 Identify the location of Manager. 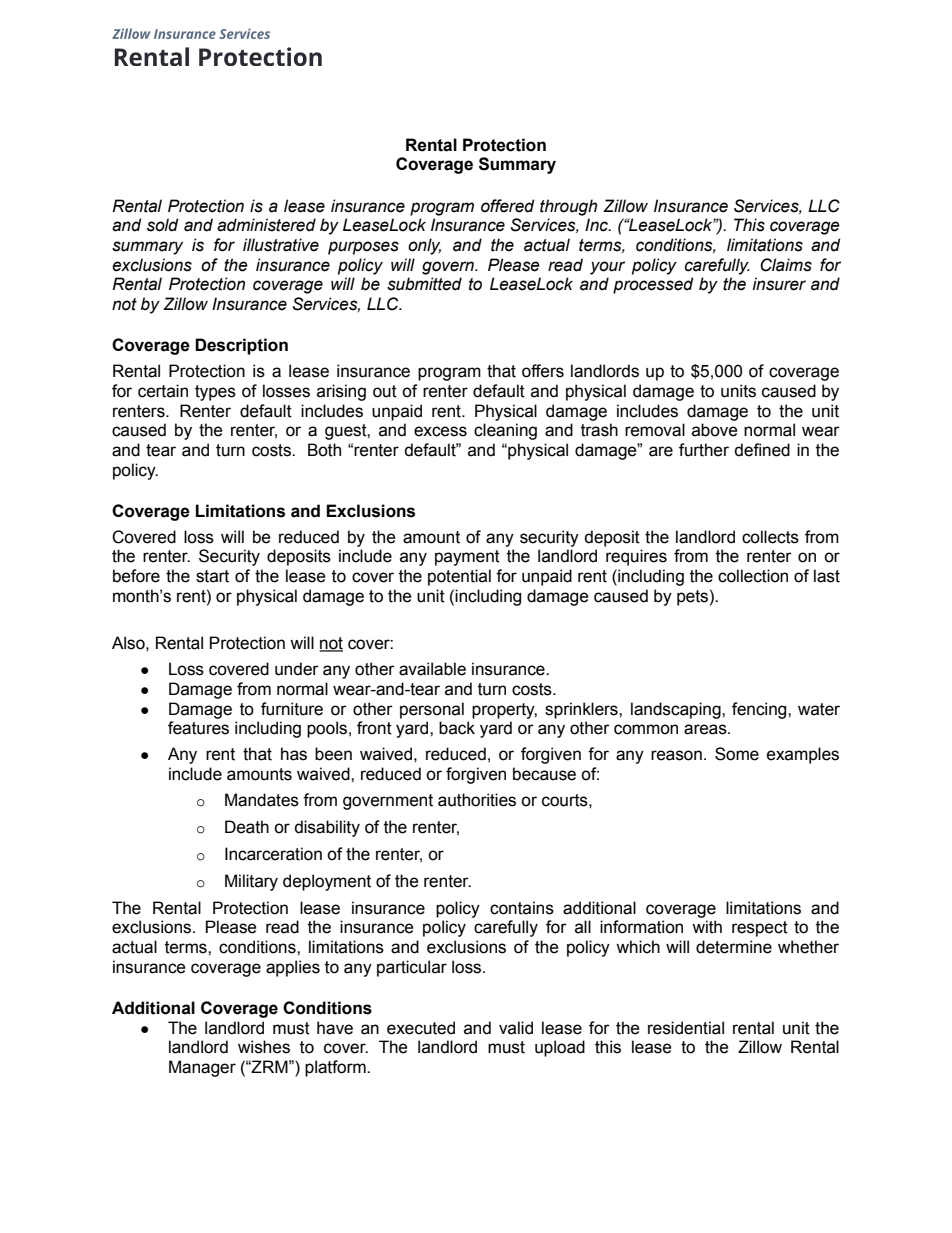
(202, 1068).
